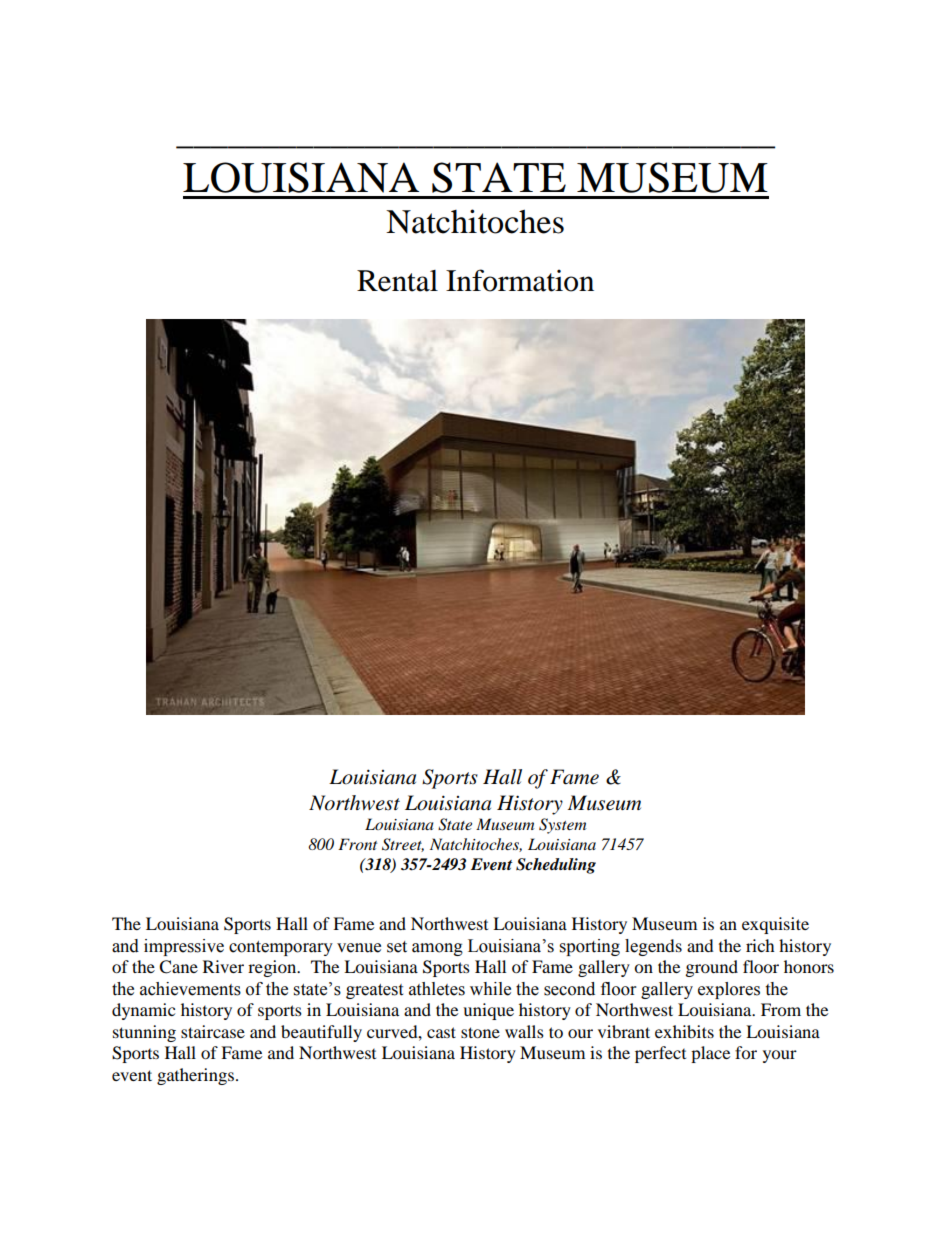 The height and width of the screenshot is (1233, 952). I want to click on System, so click(562, 826).
